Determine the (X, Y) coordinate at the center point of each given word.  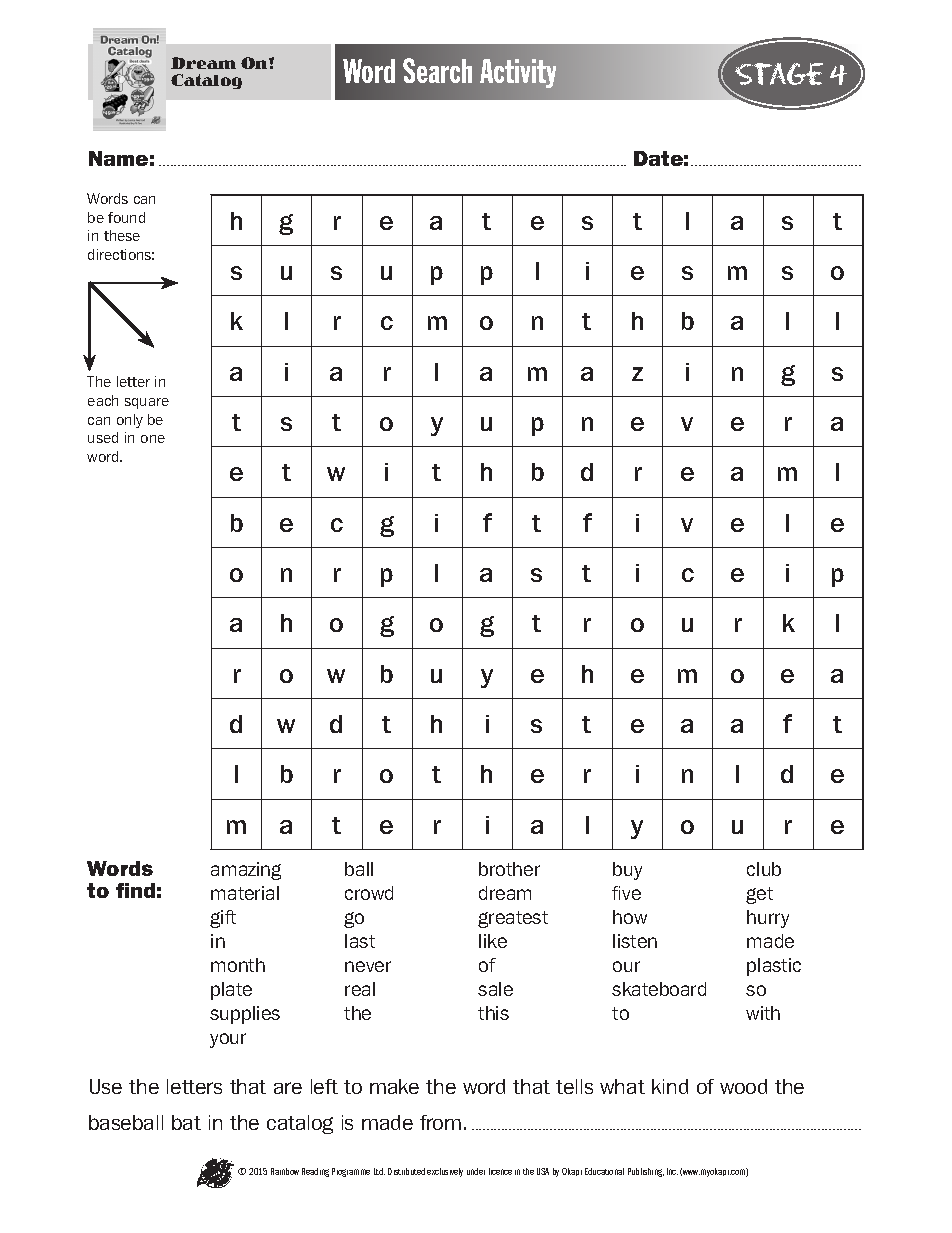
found (126, 217)
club (764, 869)
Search (437, 70)
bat (186, 1122)
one (153, 439)
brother (509, 869)
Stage (779, 74)
